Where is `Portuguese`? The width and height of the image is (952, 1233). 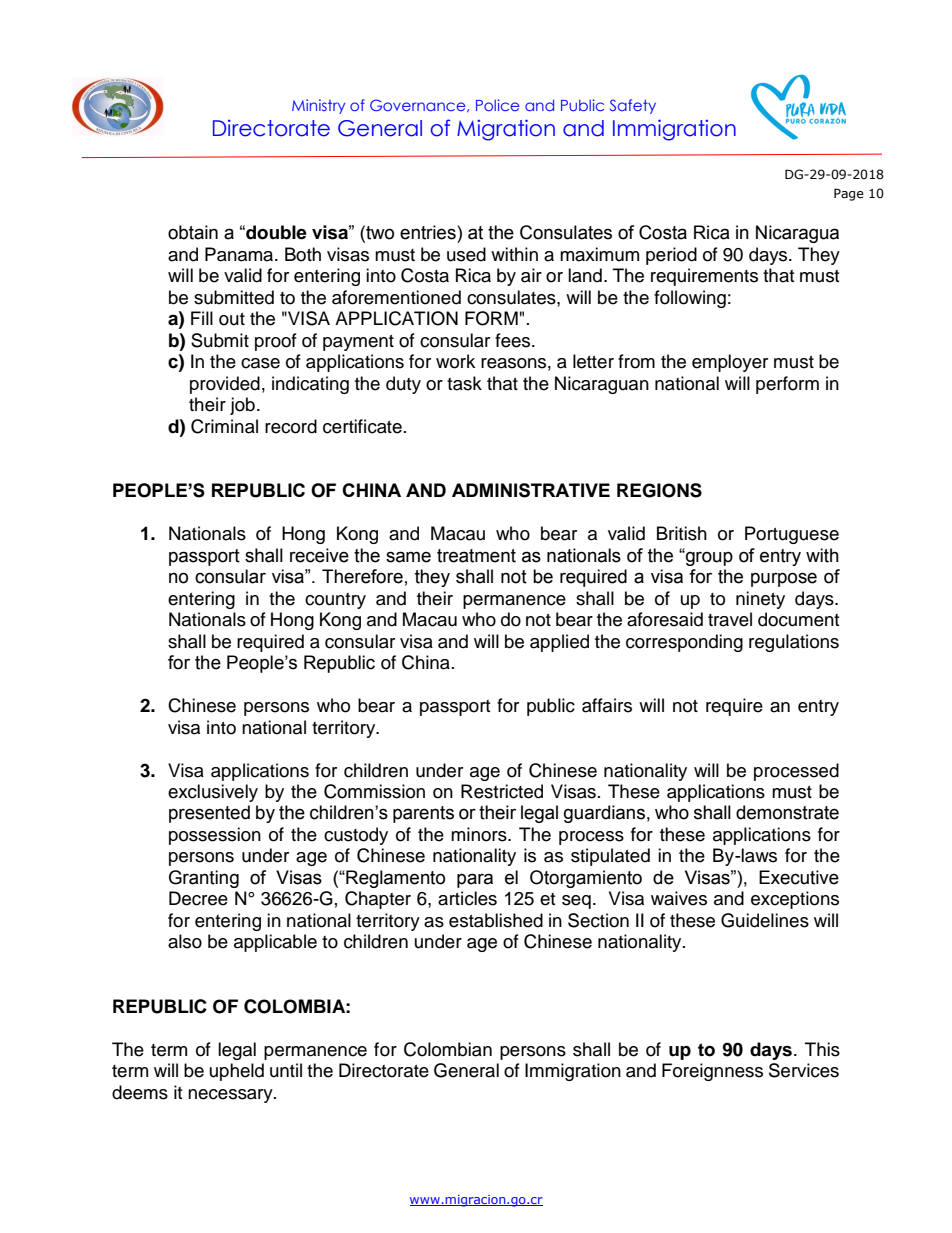
Portuguese is located at coordinates (792, 535).
